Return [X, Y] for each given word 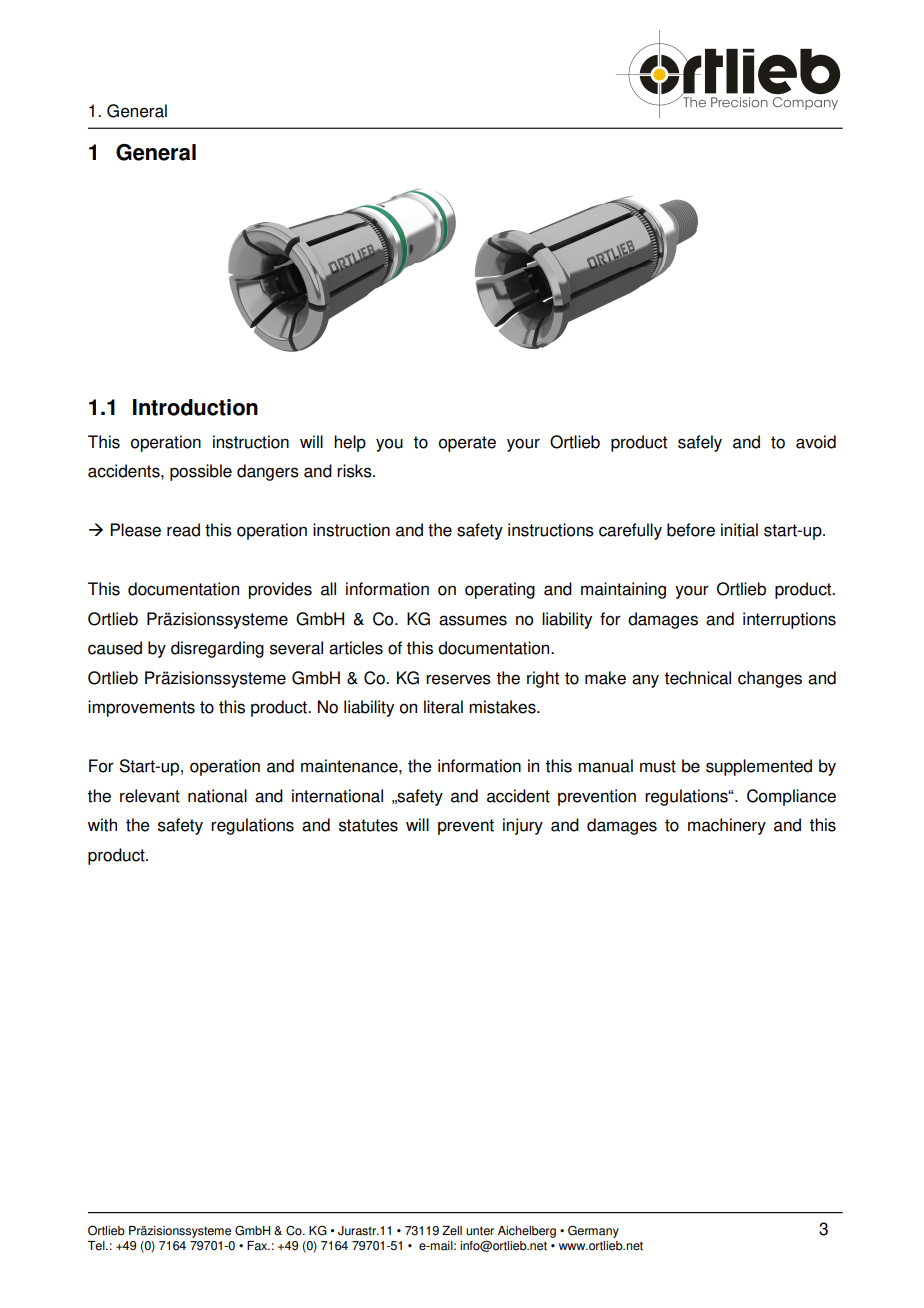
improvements [141, 708]
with [102, 825]
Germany [593, 1231]
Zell [452, 1231]
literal [443, 707]
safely [700, 443]
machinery [727, 826]
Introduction [195, 407]
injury [523, 826]
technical [697, 678]
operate [467, 444]
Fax [258, 1246]
